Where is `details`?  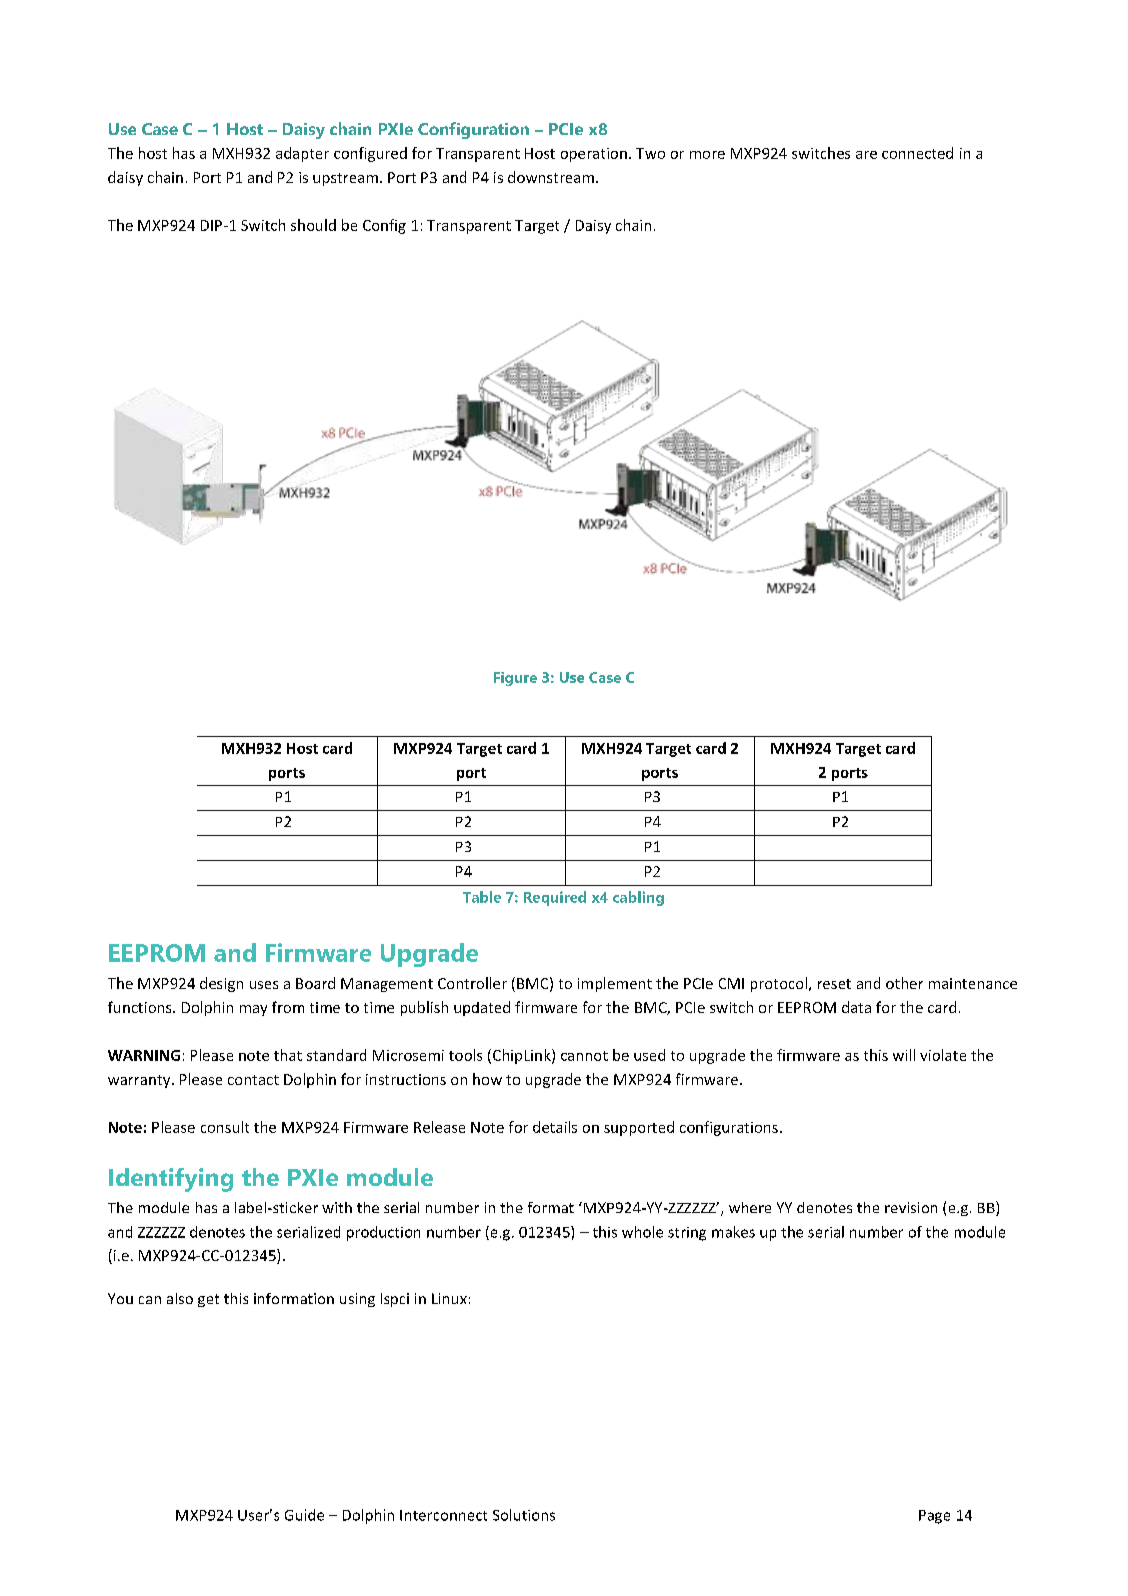
details is located at coordinates (555, 1127).
